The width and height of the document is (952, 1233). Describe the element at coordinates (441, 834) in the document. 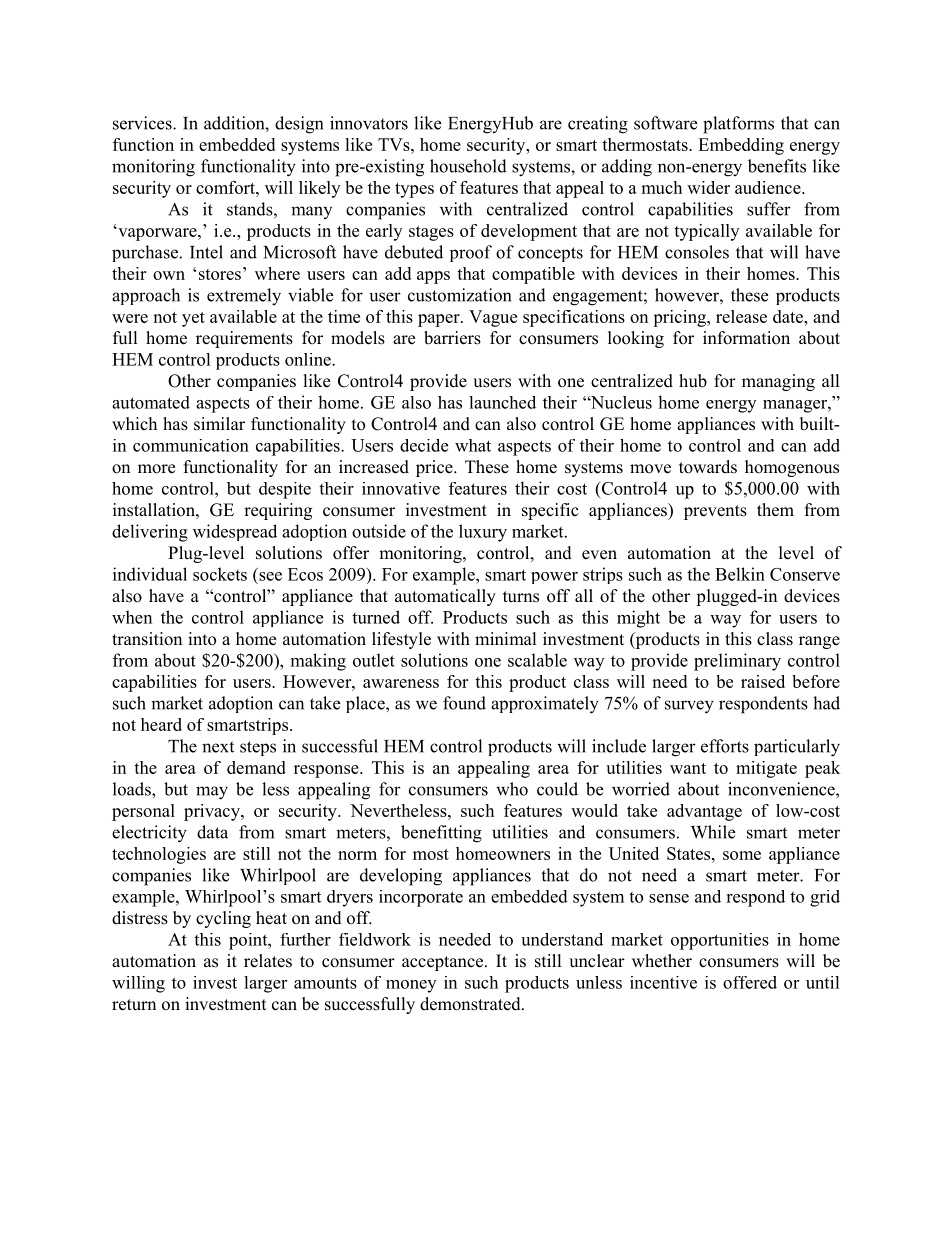

I see `benefitting` at that location.
